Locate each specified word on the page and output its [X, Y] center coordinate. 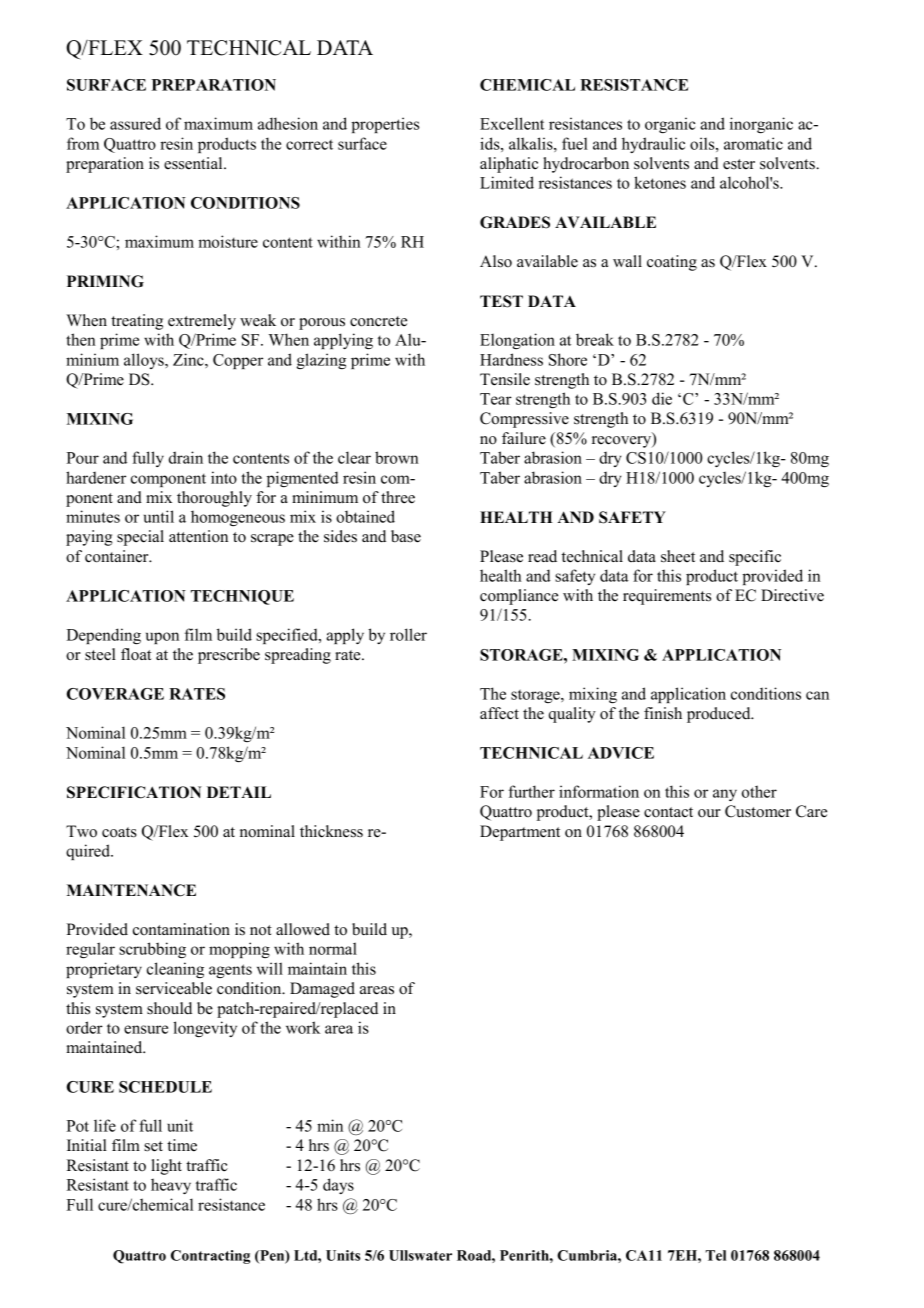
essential [194, 163]
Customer [758, 811]
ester [739, 164]
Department [520, 833]
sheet [678, 556]
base [406, 536]
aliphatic [509, 165]
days [338, 1186]
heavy [171, 1186]
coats [119, 832]
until [159, 516]
